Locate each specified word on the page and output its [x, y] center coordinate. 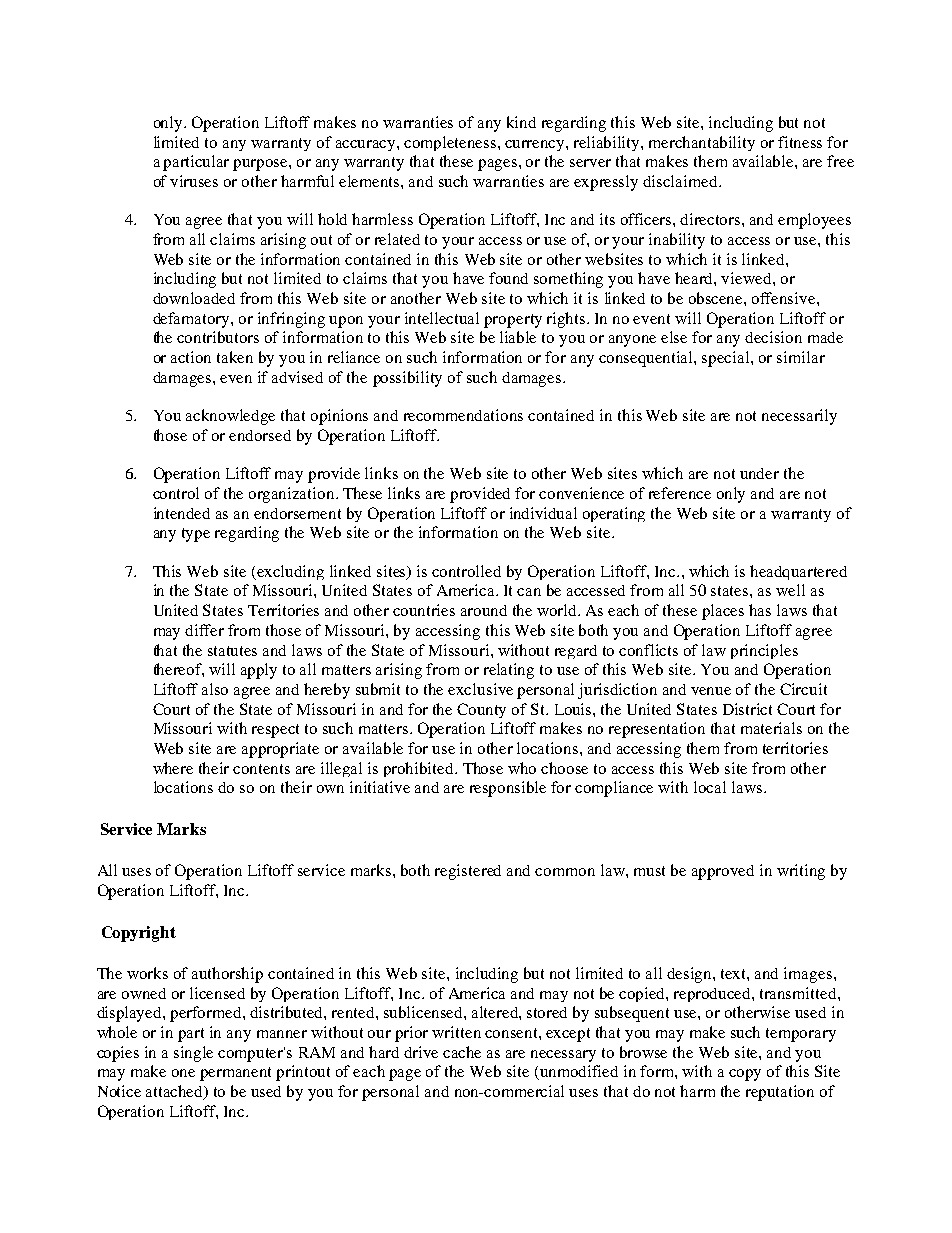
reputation [780, 1093]
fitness [800, 142]
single [193, 1054]
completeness [451, 143]
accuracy [367, 145]
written [456, 1032]
